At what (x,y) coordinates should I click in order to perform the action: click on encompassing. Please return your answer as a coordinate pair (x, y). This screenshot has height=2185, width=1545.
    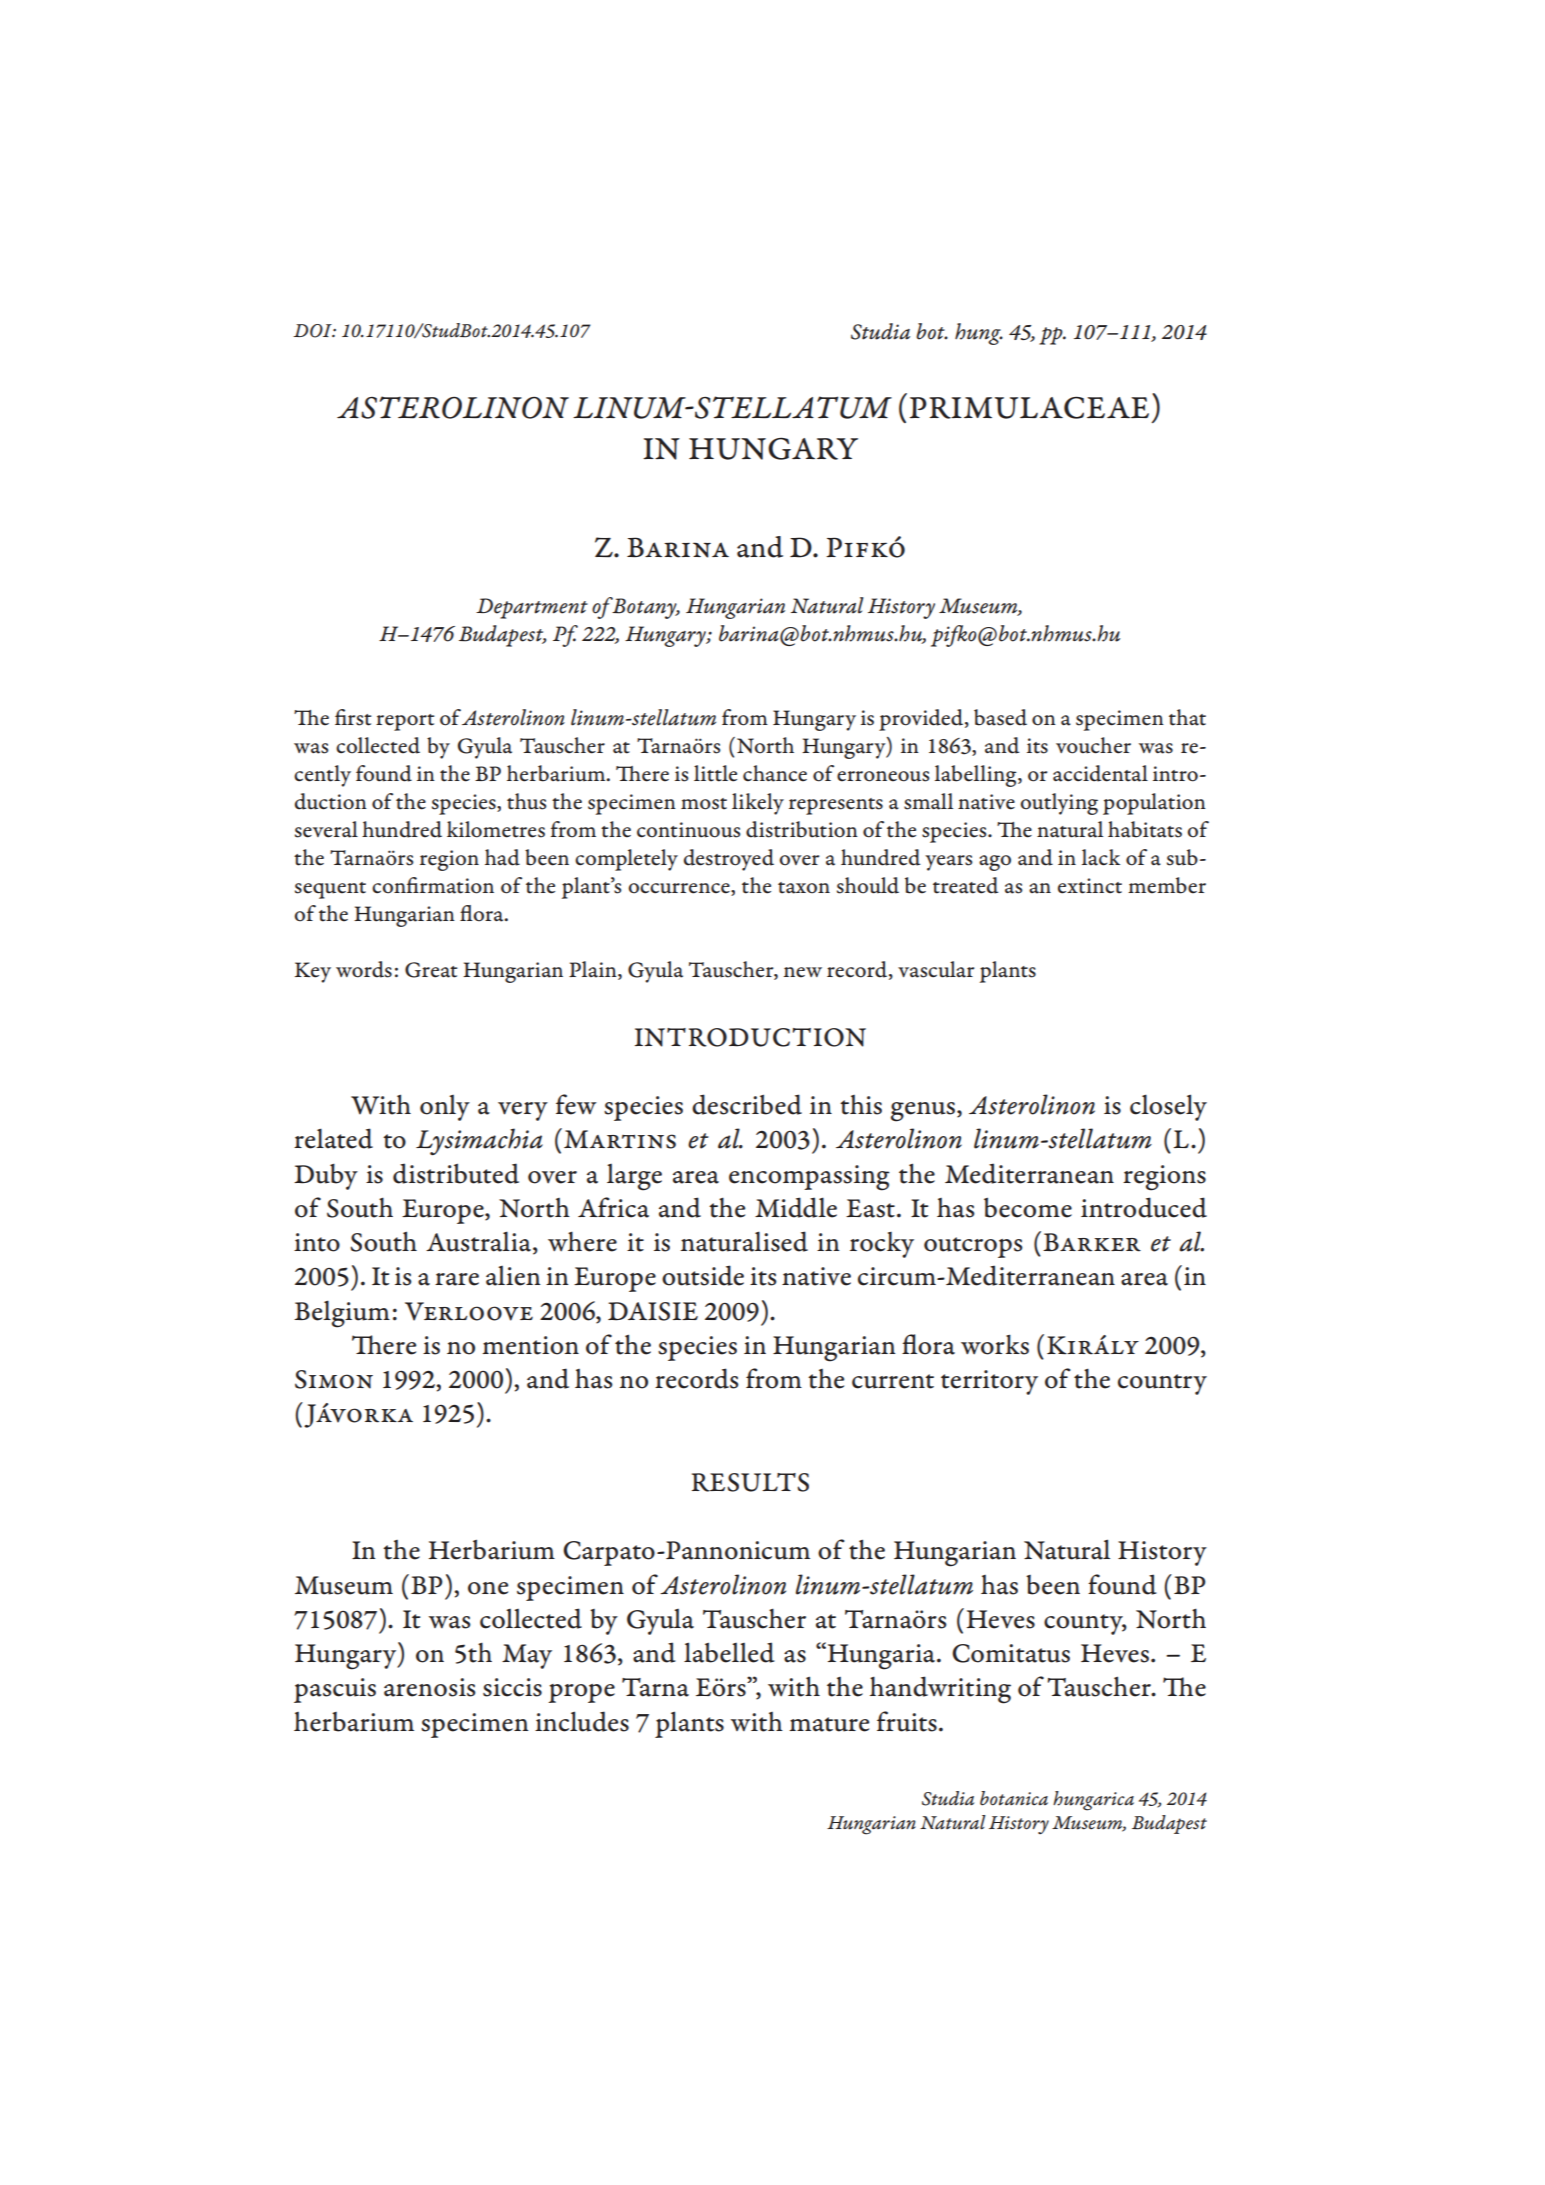
    Looking at the image, I should click on (809, 1178).
